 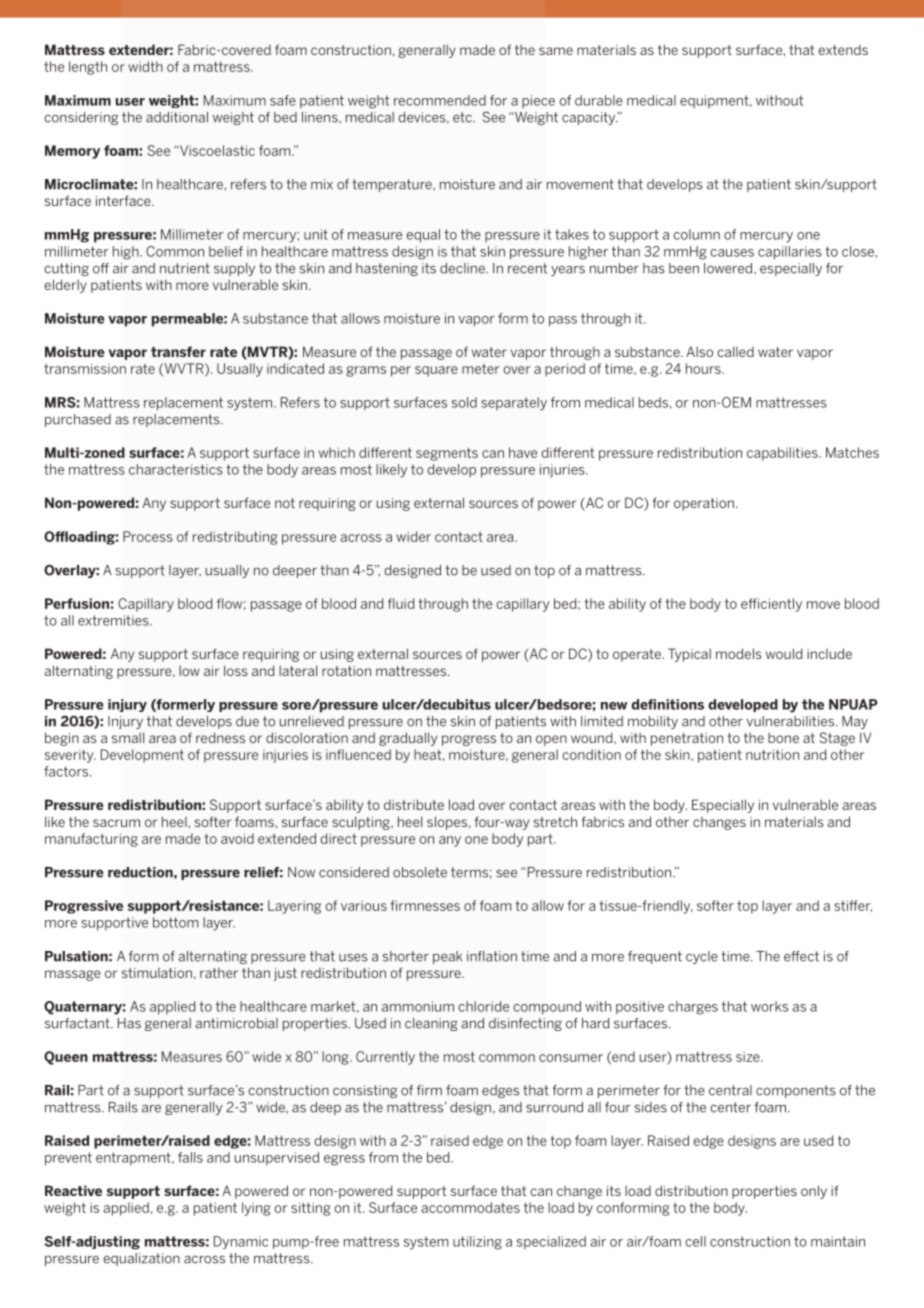 What do you see at coordinates (114, 620) in the document?
I see `extremities` at bounding box center [114, 620].
